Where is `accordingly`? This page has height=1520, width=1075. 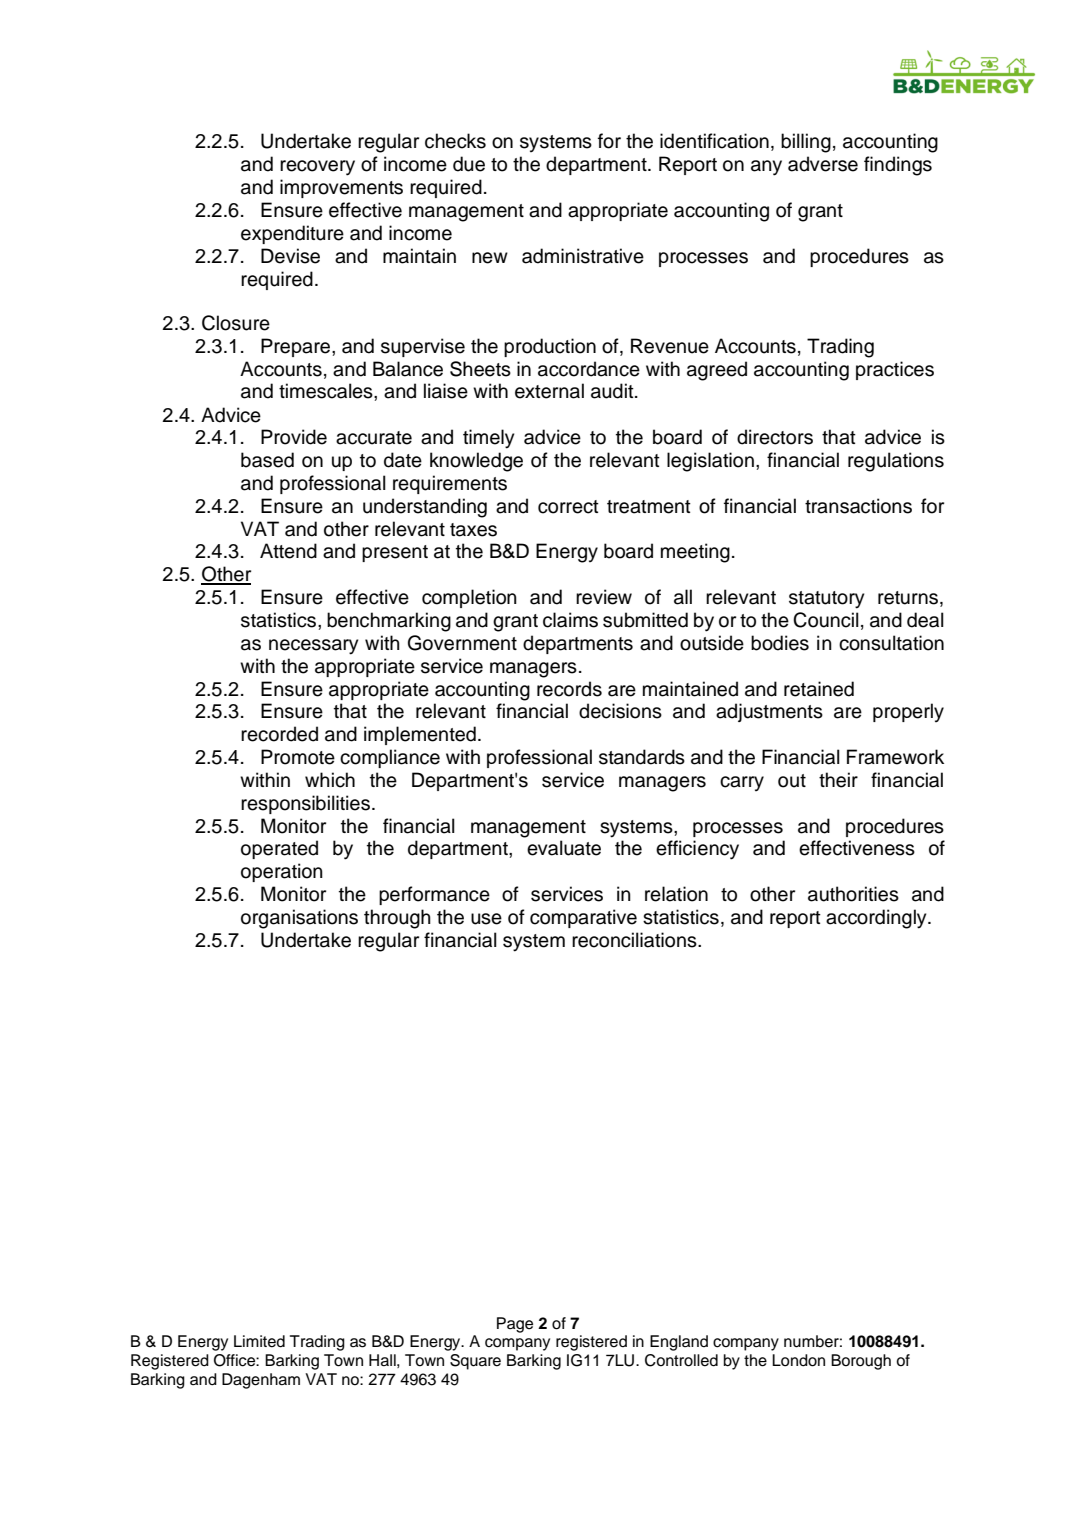
accordingly is located at coordinates (877, 919).
